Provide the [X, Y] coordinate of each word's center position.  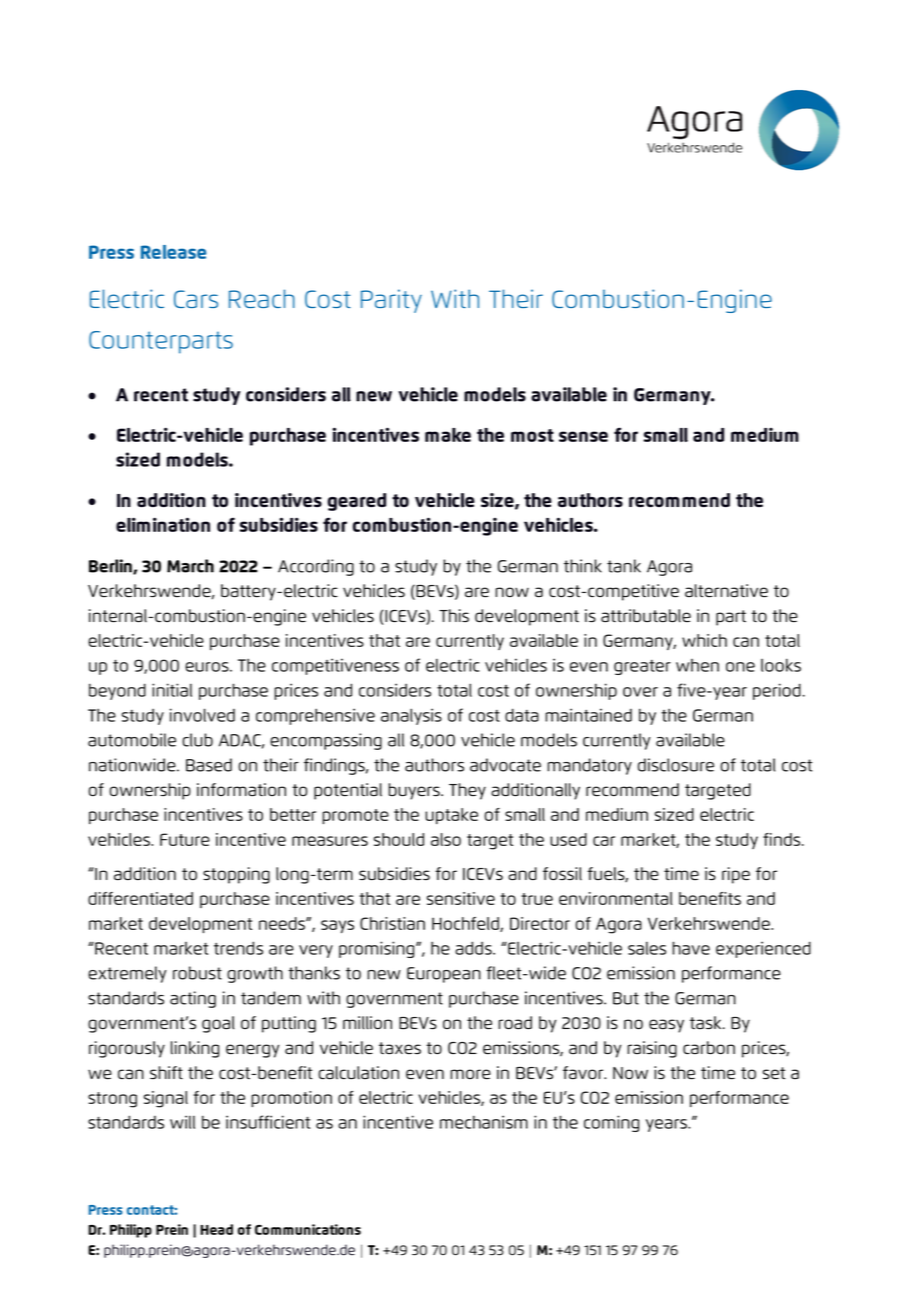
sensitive [461, 898]
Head [216, 1229]
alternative [726, 590]
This [454, 615]
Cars [196, 299]
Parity [391, 301]
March [190, 566]
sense [583, 436]
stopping [236, 875]
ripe [736, 875]
